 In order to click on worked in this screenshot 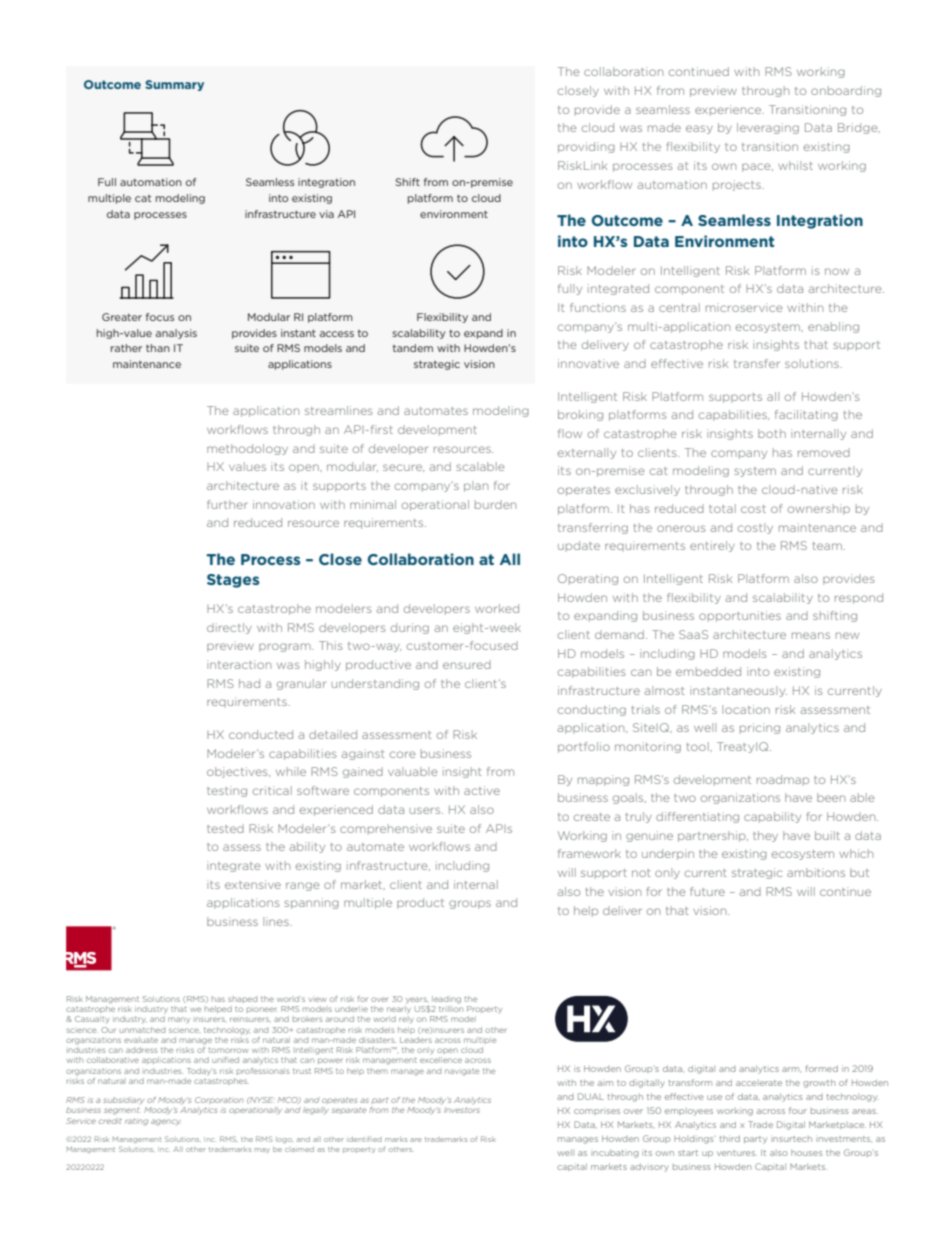, I will do `click(497, 608)`.
